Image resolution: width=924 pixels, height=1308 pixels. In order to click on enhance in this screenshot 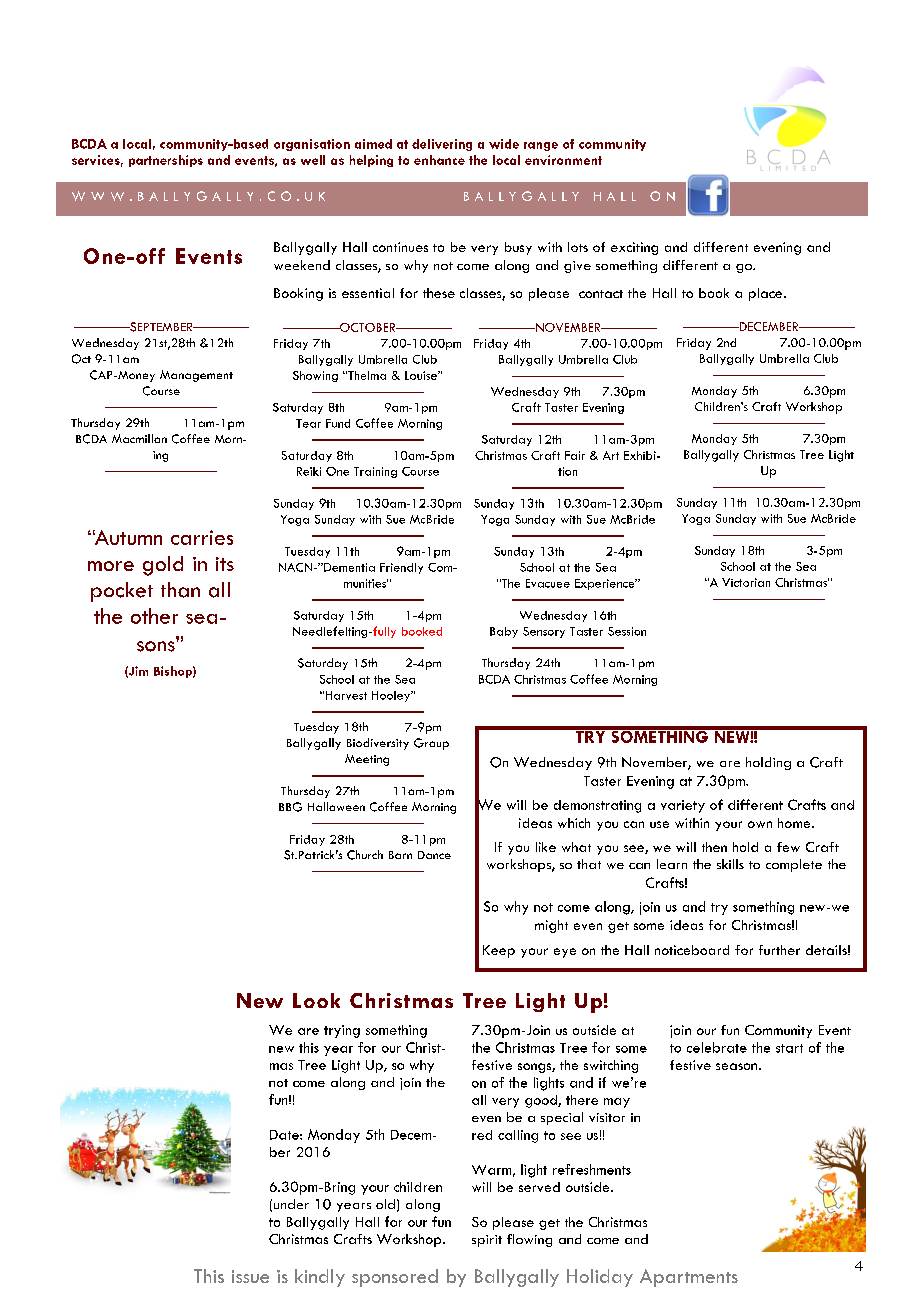, I will do `click(439, 160)`.
